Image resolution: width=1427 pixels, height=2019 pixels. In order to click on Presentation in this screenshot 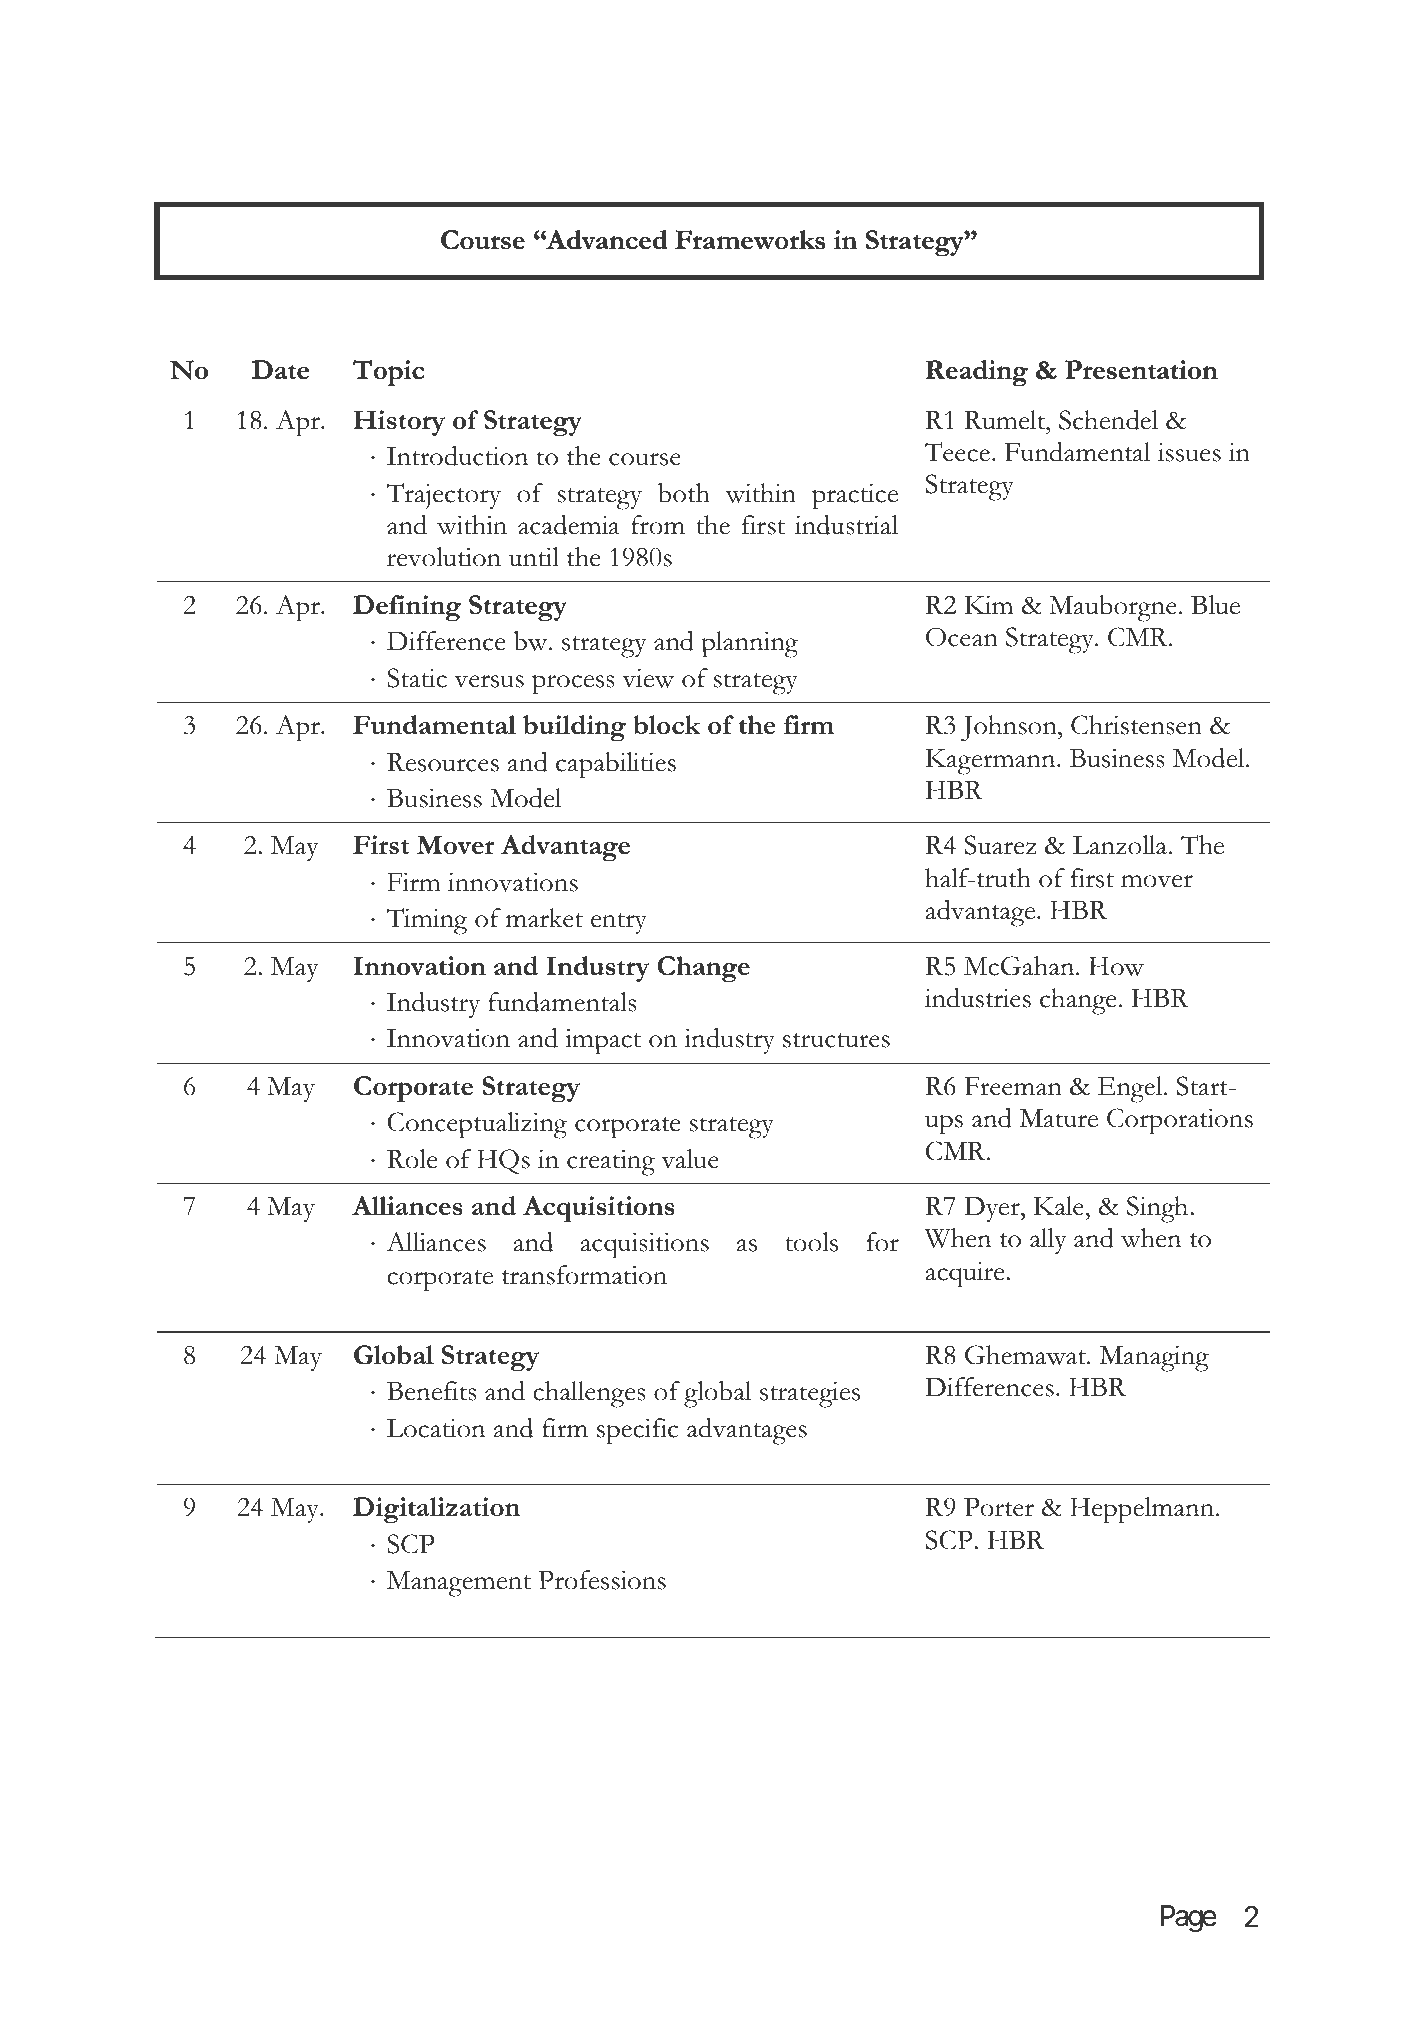, I will do `click(1141, 369)`.
